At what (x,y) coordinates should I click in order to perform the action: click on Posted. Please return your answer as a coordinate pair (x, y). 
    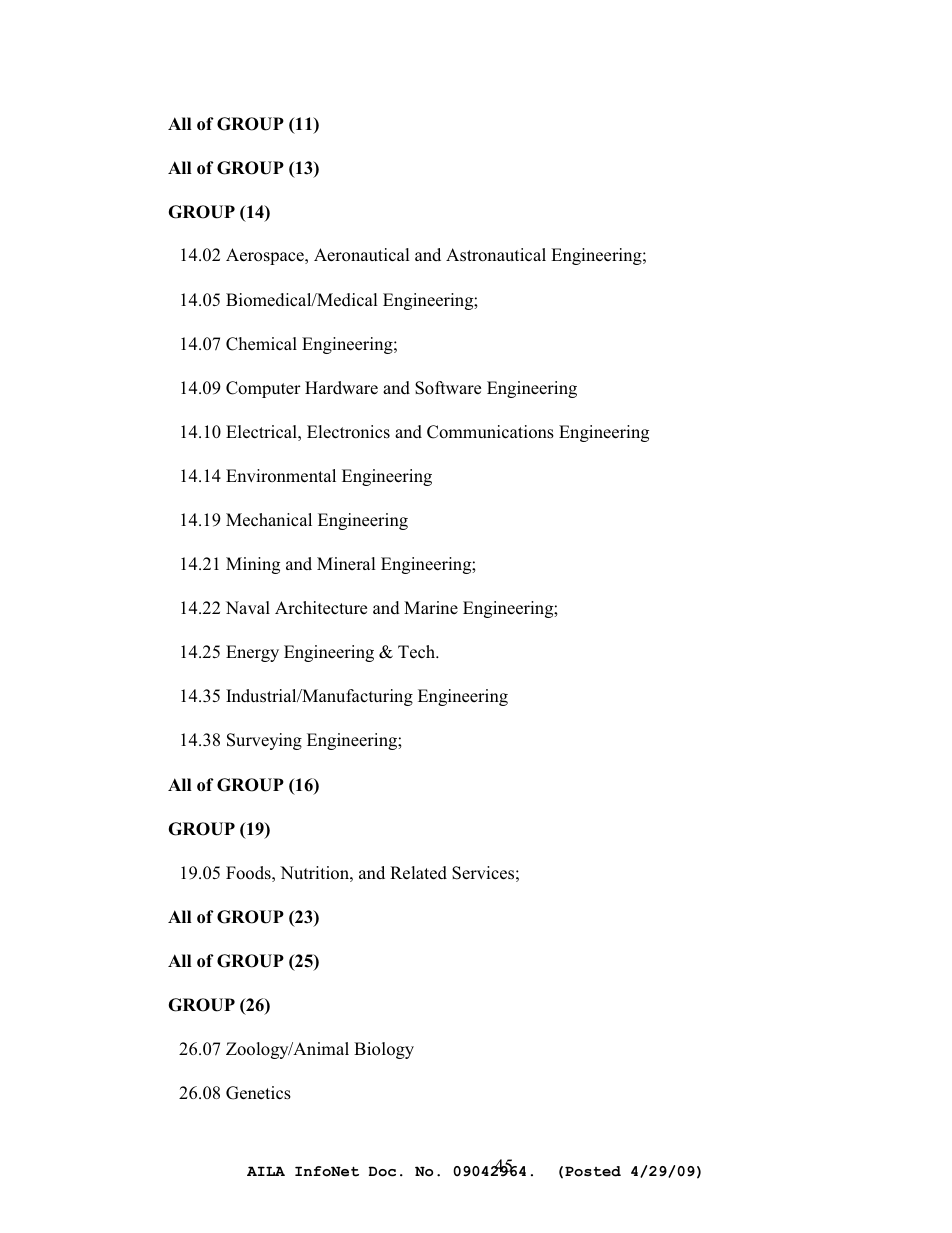
    Looking at the image, I should click on (593, 1171).
